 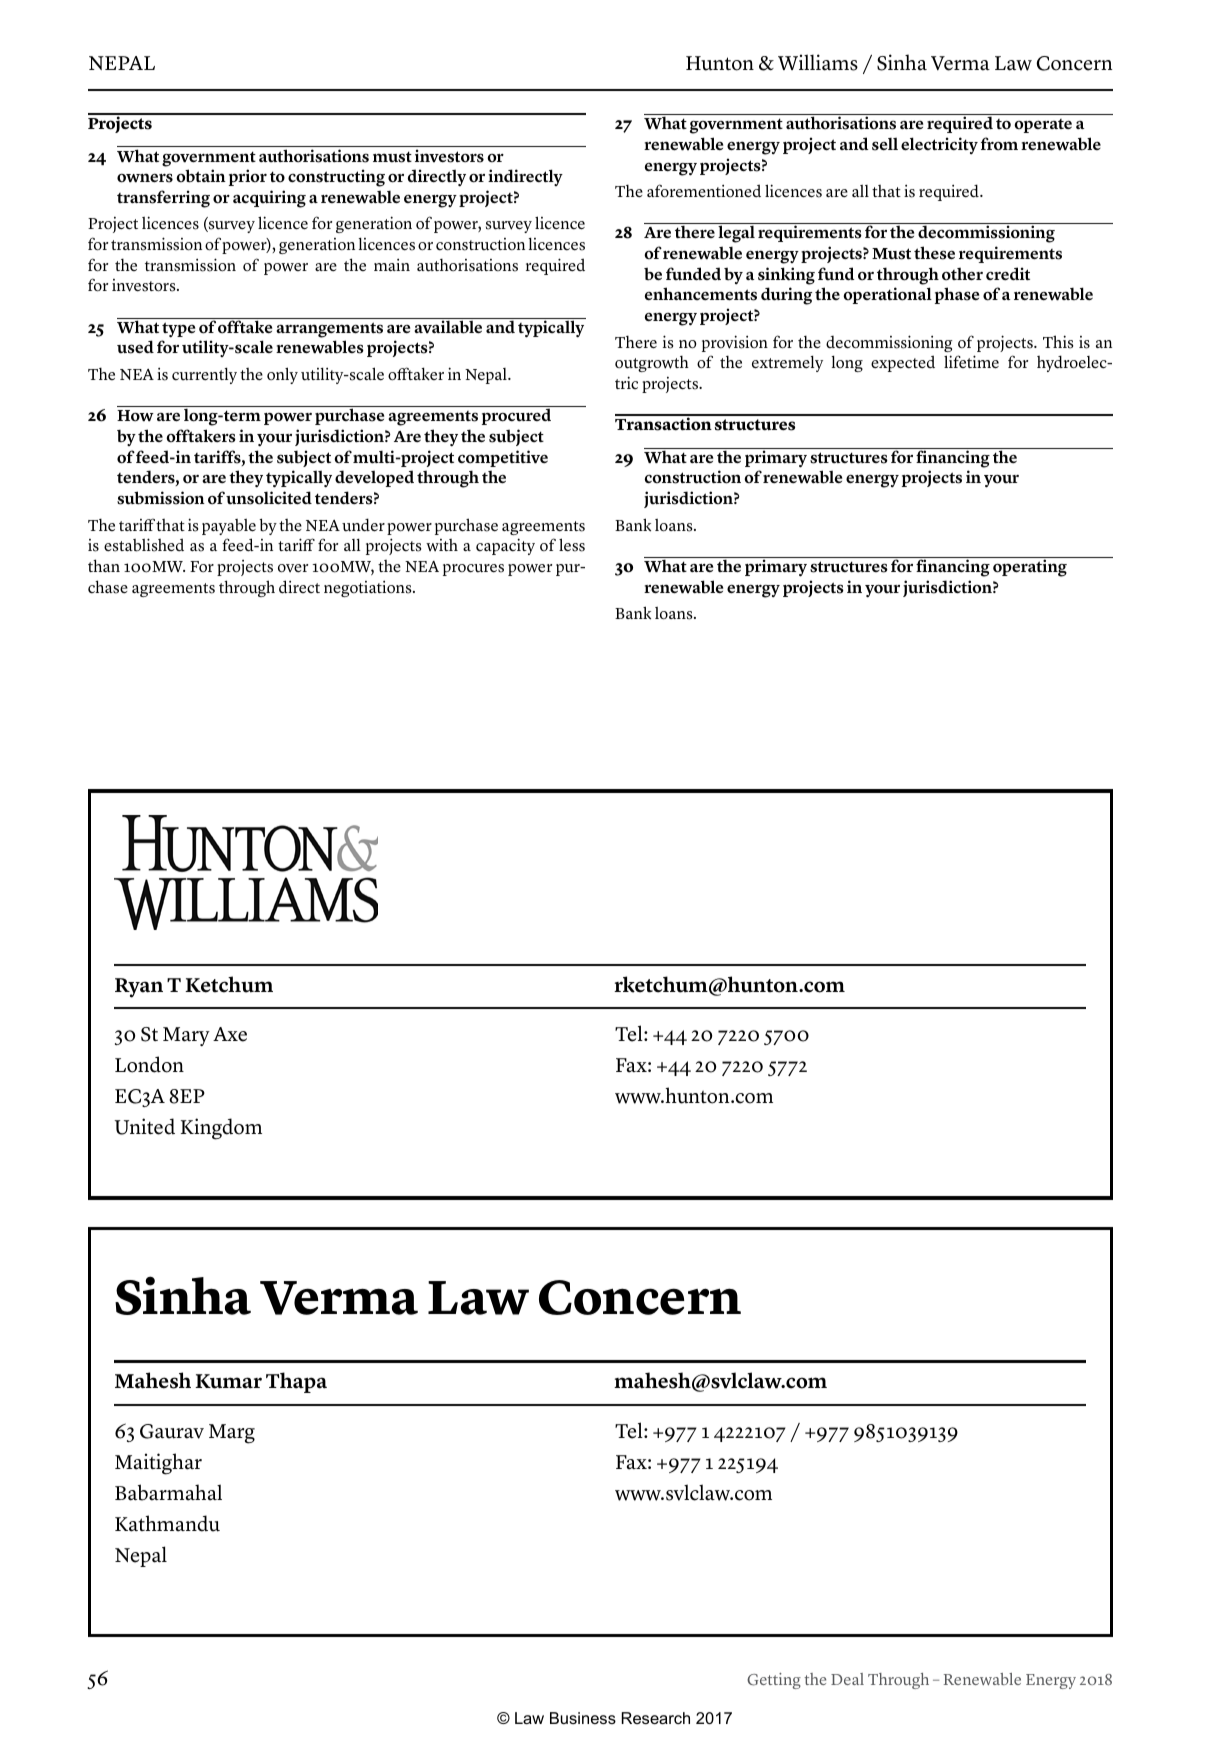 I want to click on Ryan, so click(x=139, y=988).
